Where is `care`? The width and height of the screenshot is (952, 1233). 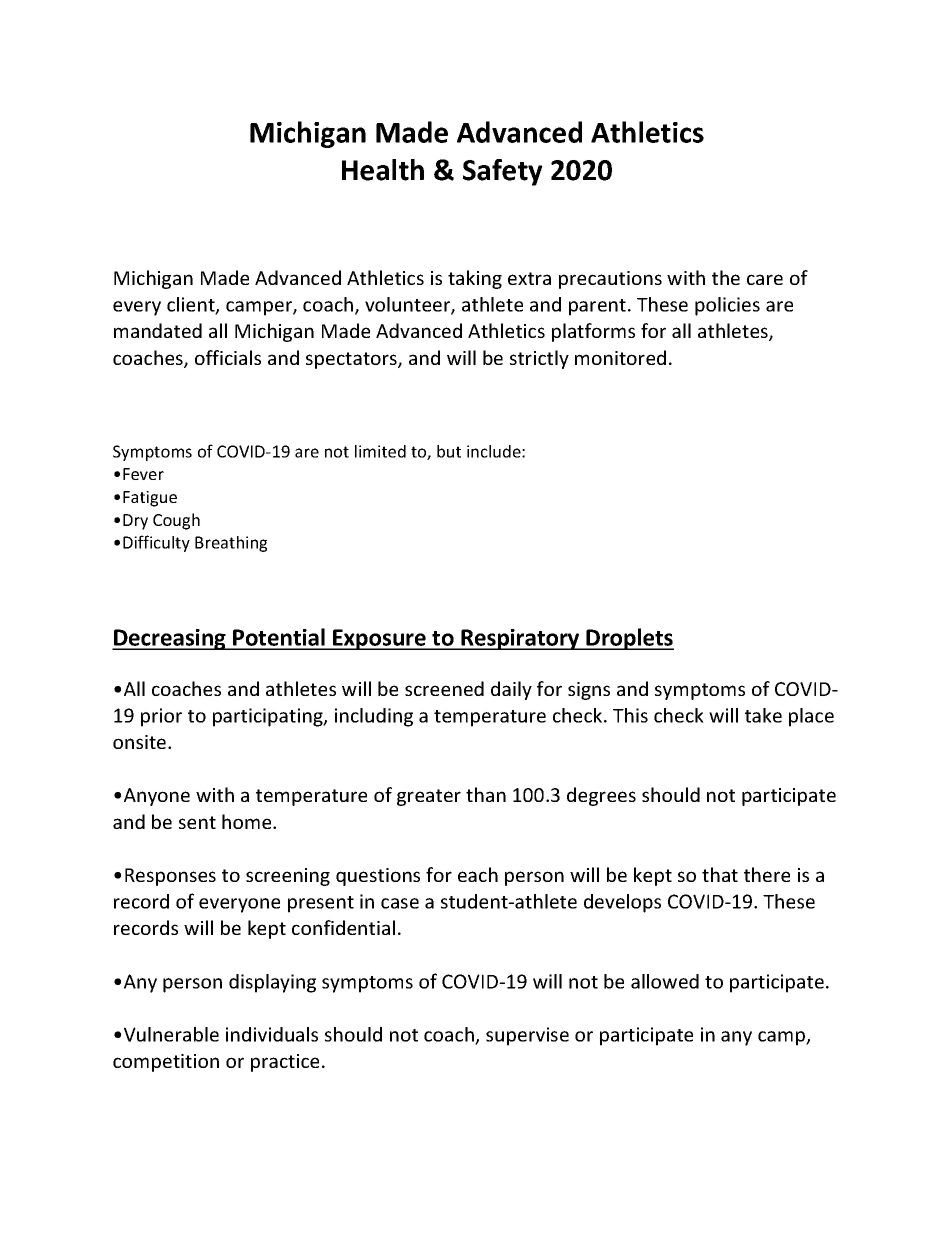 care is located at coordinates (765, 279).
